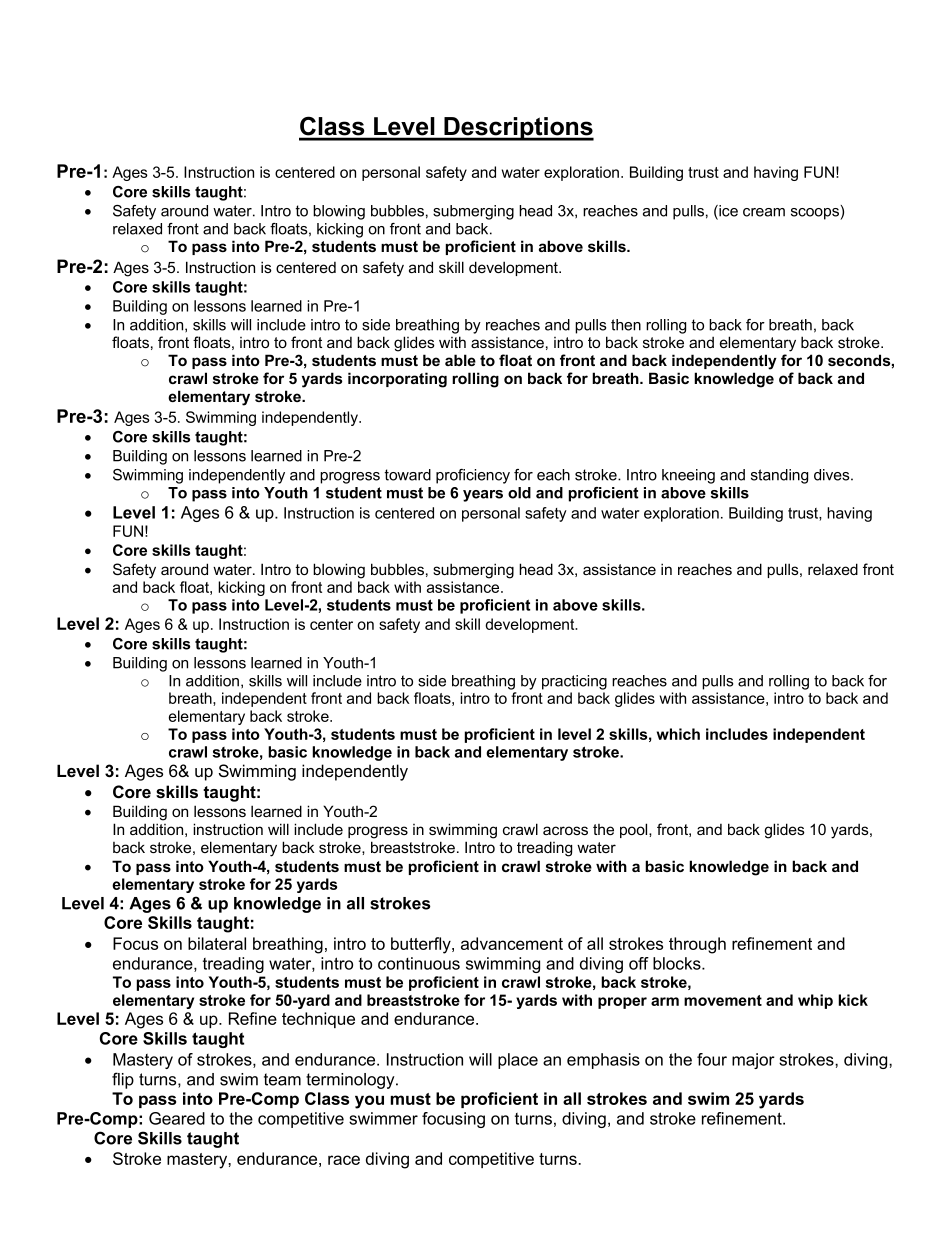 This document has width=952, height=1233. Describe the element at coordinates (727, 212) in the document. I see `ice` at that location.
